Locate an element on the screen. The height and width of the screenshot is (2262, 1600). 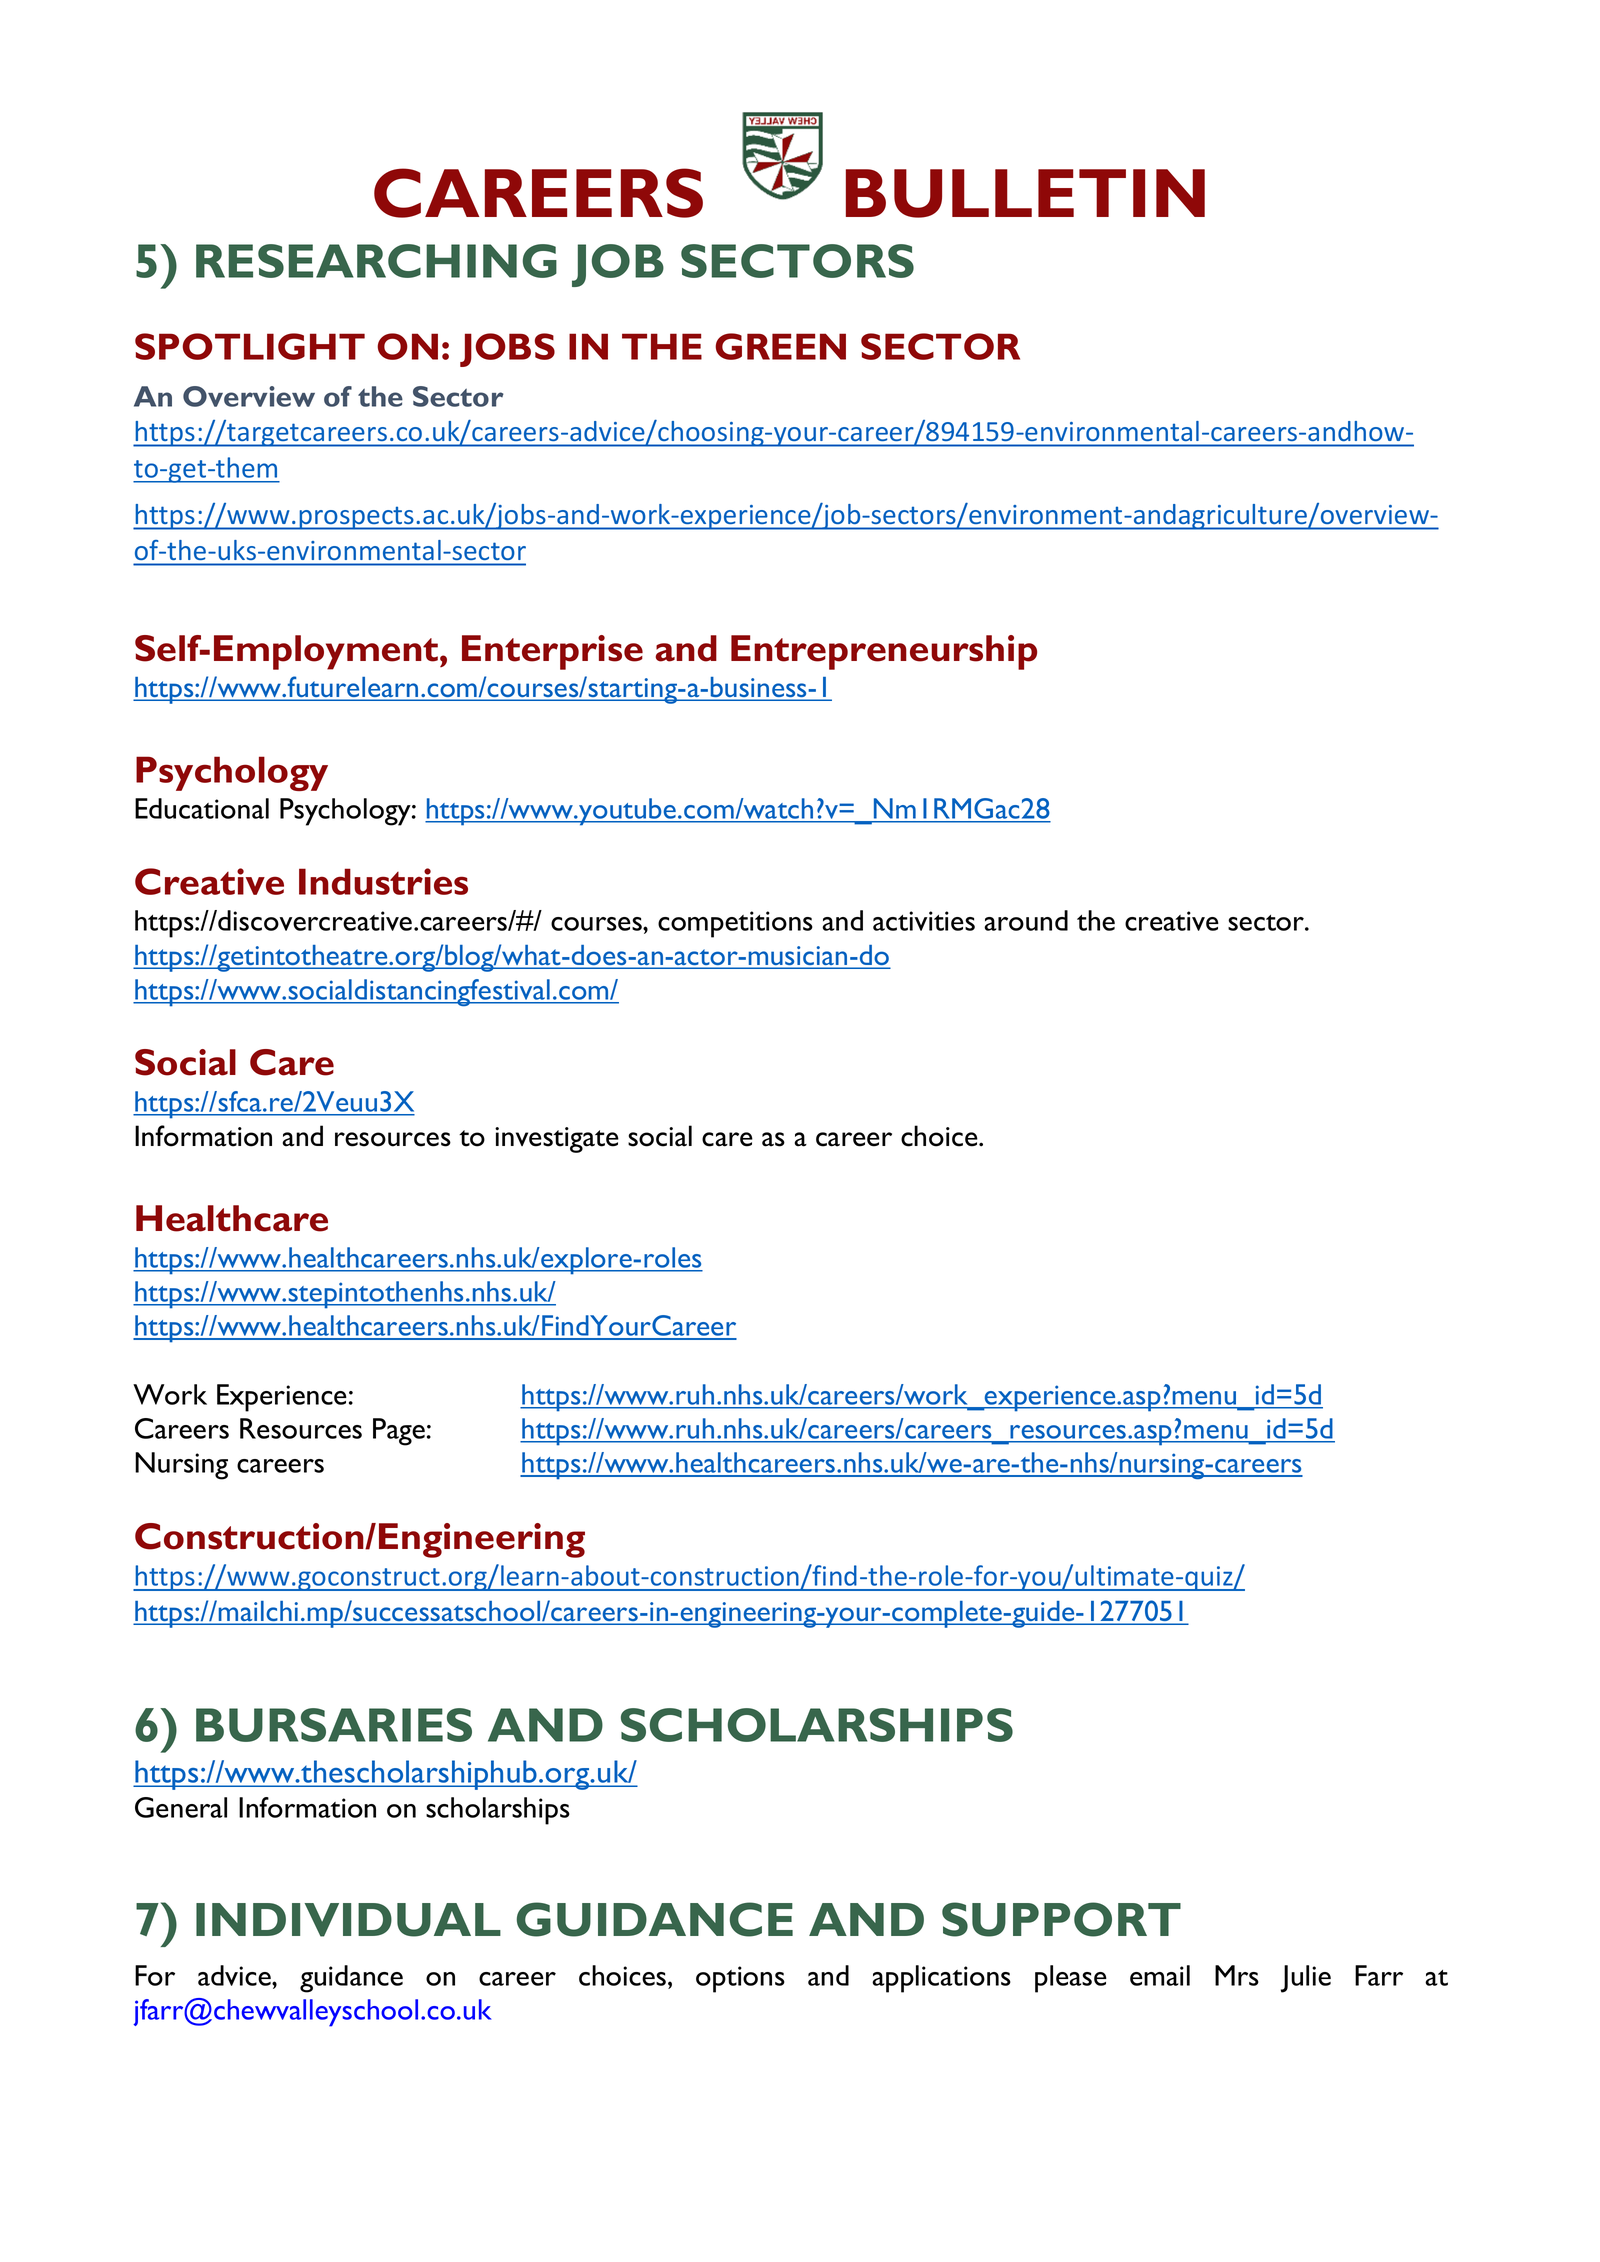
GREEN is located at coordinates (780, 346).
